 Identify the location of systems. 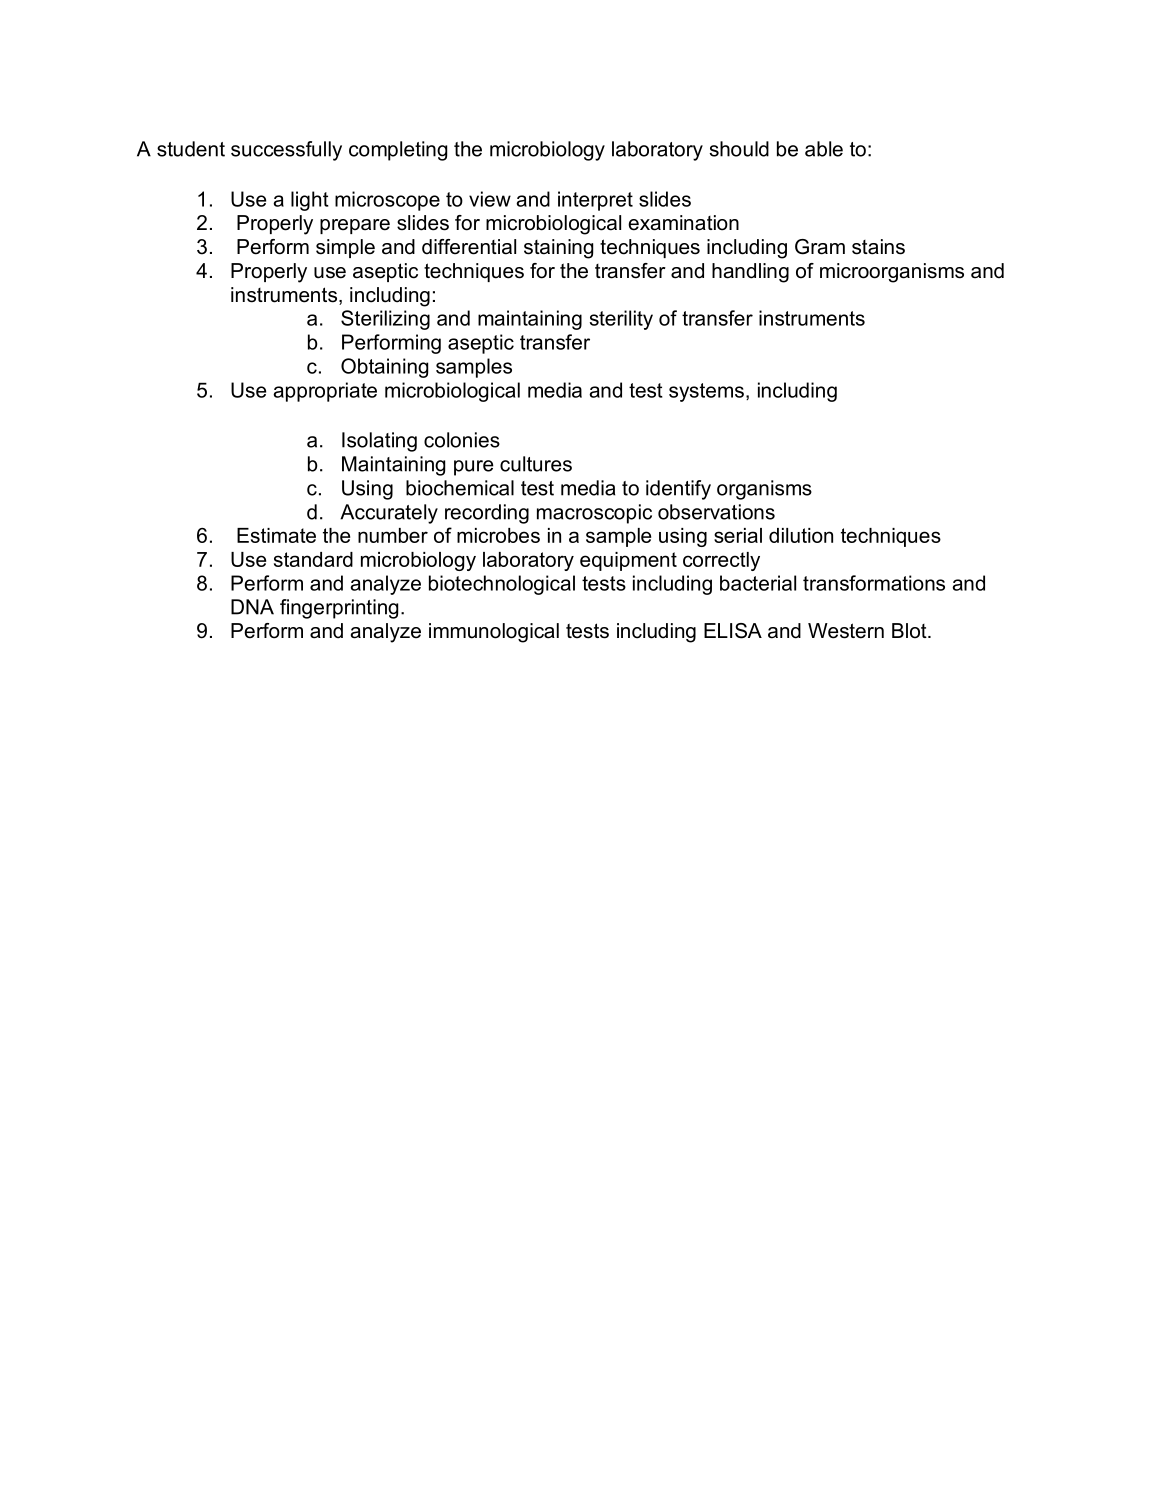
(706, 392).
